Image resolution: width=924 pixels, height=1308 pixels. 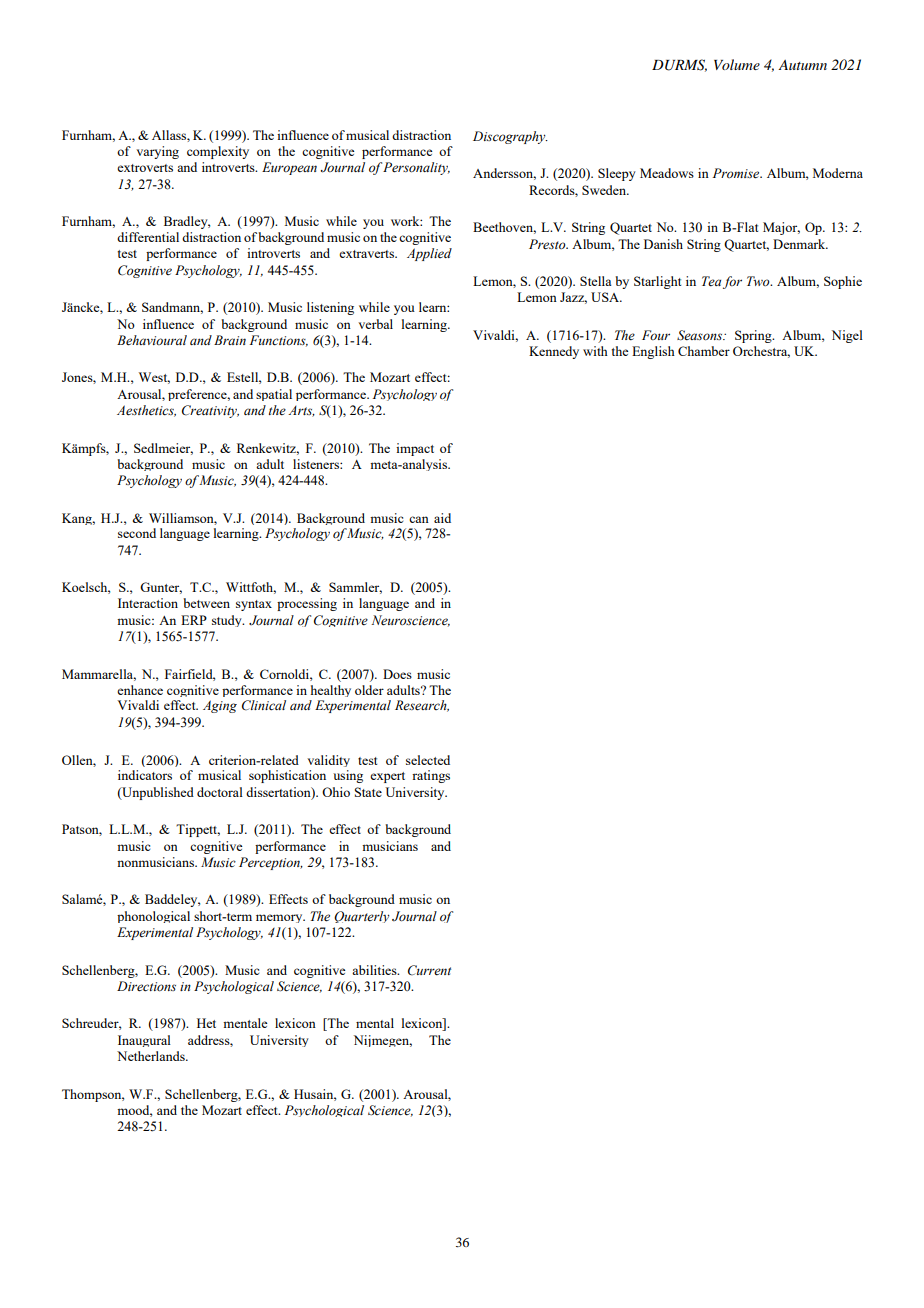 What do you see at coordinates (429, 970) in the screenshot?
I see `Current` at bounding box center [429, 970].
